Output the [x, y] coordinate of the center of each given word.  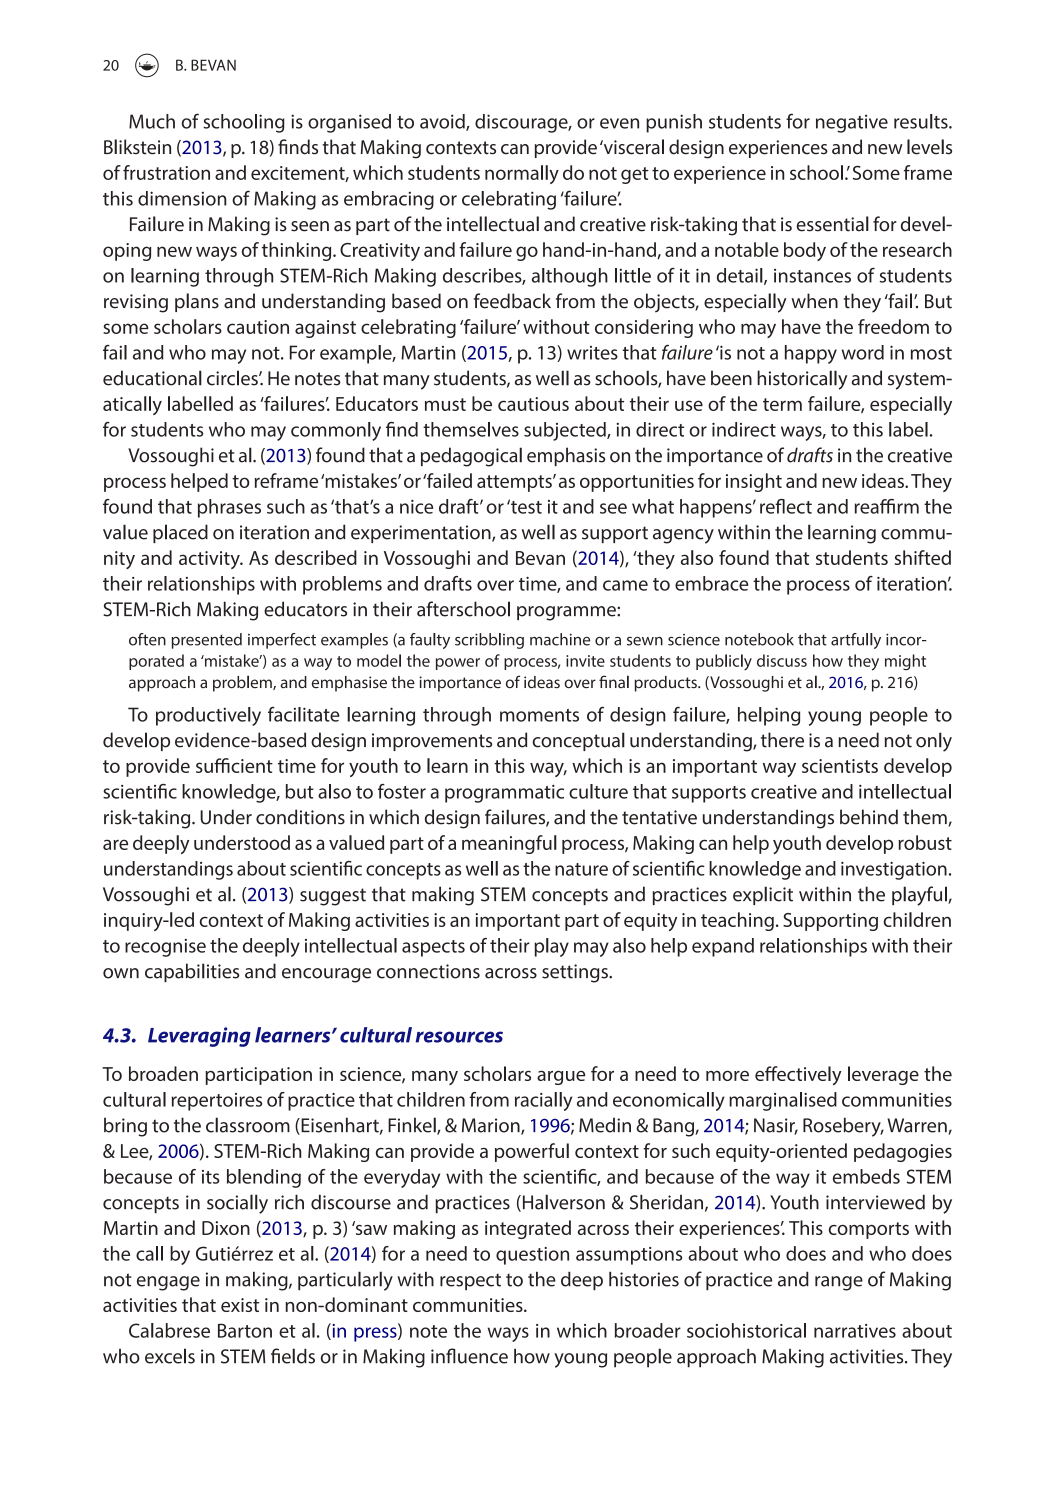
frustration [166, 172]
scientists [840, 766]
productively [208, 716]
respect [470, 1282]
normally [522, 174]
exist [240, 1305]
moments [539, 715]
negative [852, 123]
